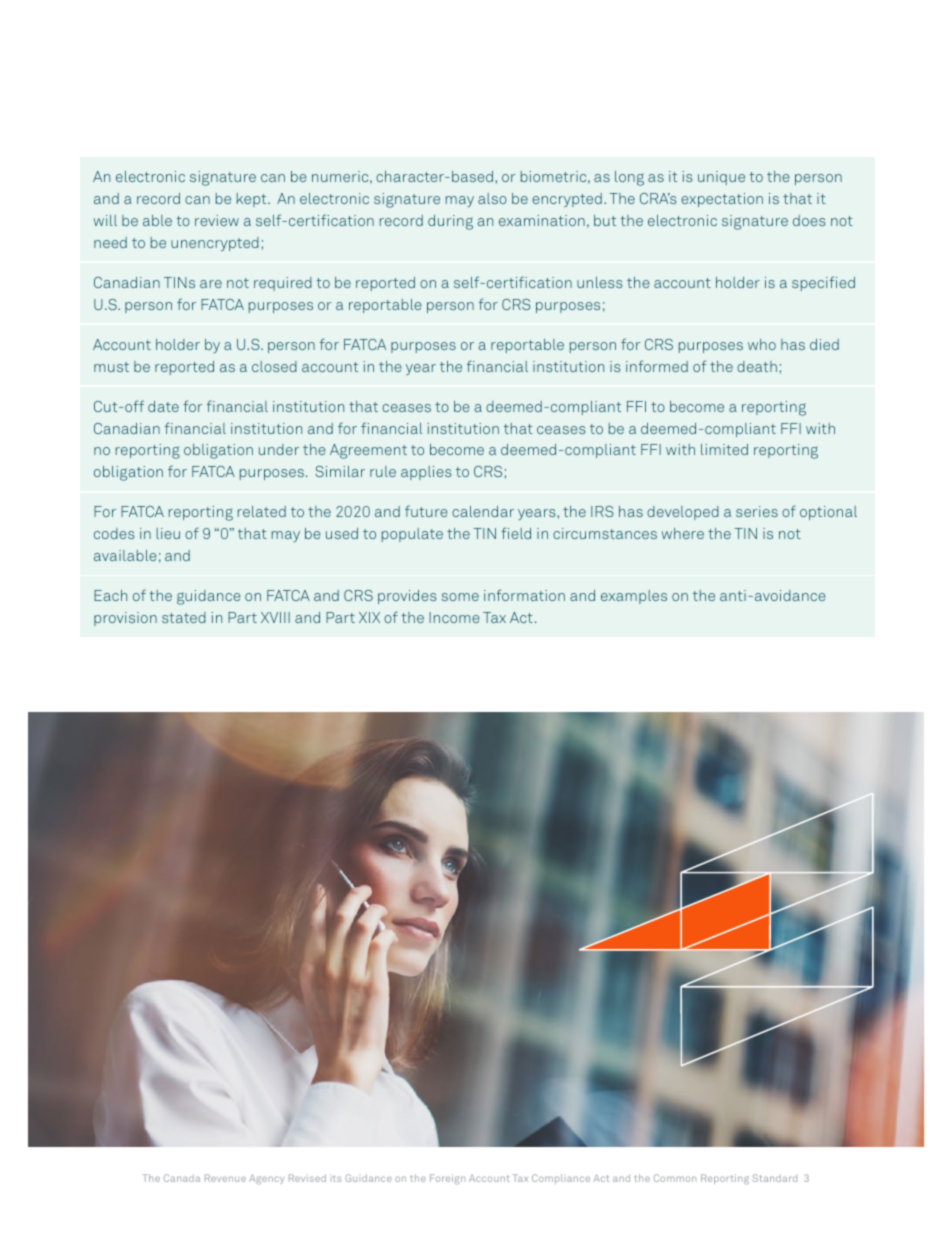 The width and height of the document is (952, 1233). What do you see at coordinates (426, 511) in the document?
I see `future` at bounding box center [426, 511].
